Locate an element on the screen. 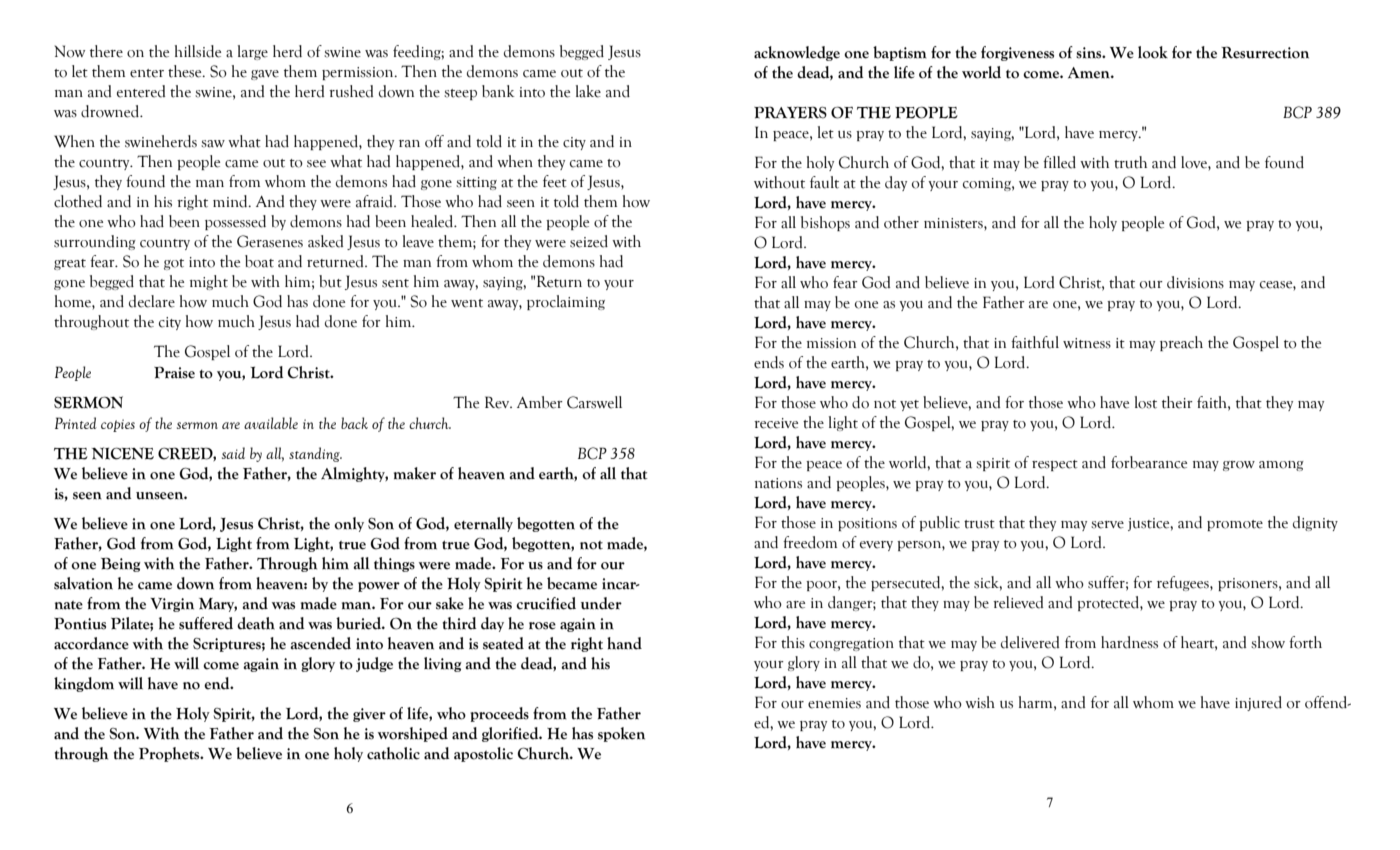 This screenshot has height=850, width=1400. mind is located at coordinates (231, 201).
